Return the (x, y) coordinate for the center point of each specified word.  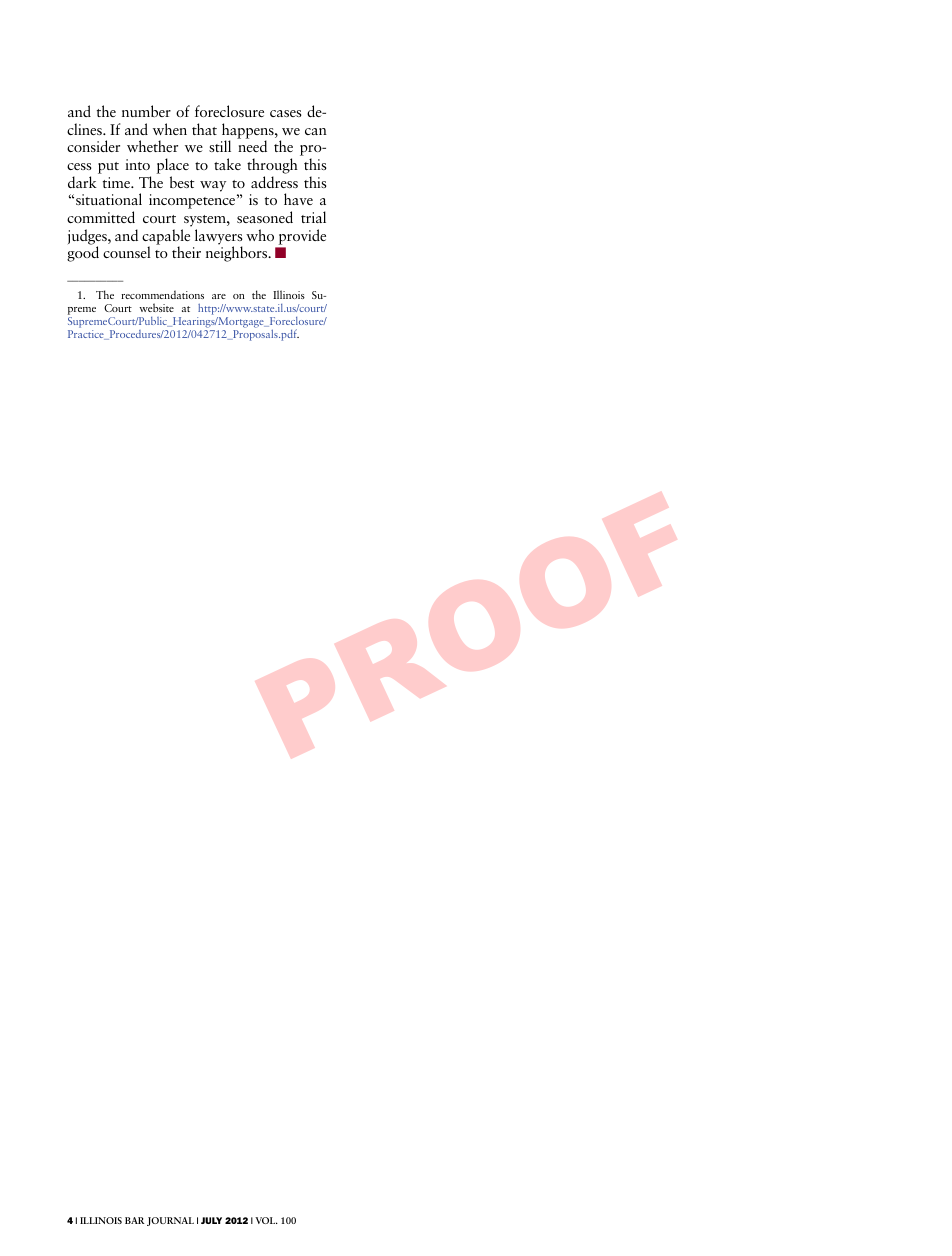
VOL (266, 1220)
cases (286, 113)
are (219, 296)
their (186, 252)
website (156, 307)
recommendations (162, 294)
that (204, 129)
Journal (170, 1221)
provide (302, 237)
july (211, 1220)
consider (93, 146)
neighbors (238, 254)
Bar (135, 1220)
